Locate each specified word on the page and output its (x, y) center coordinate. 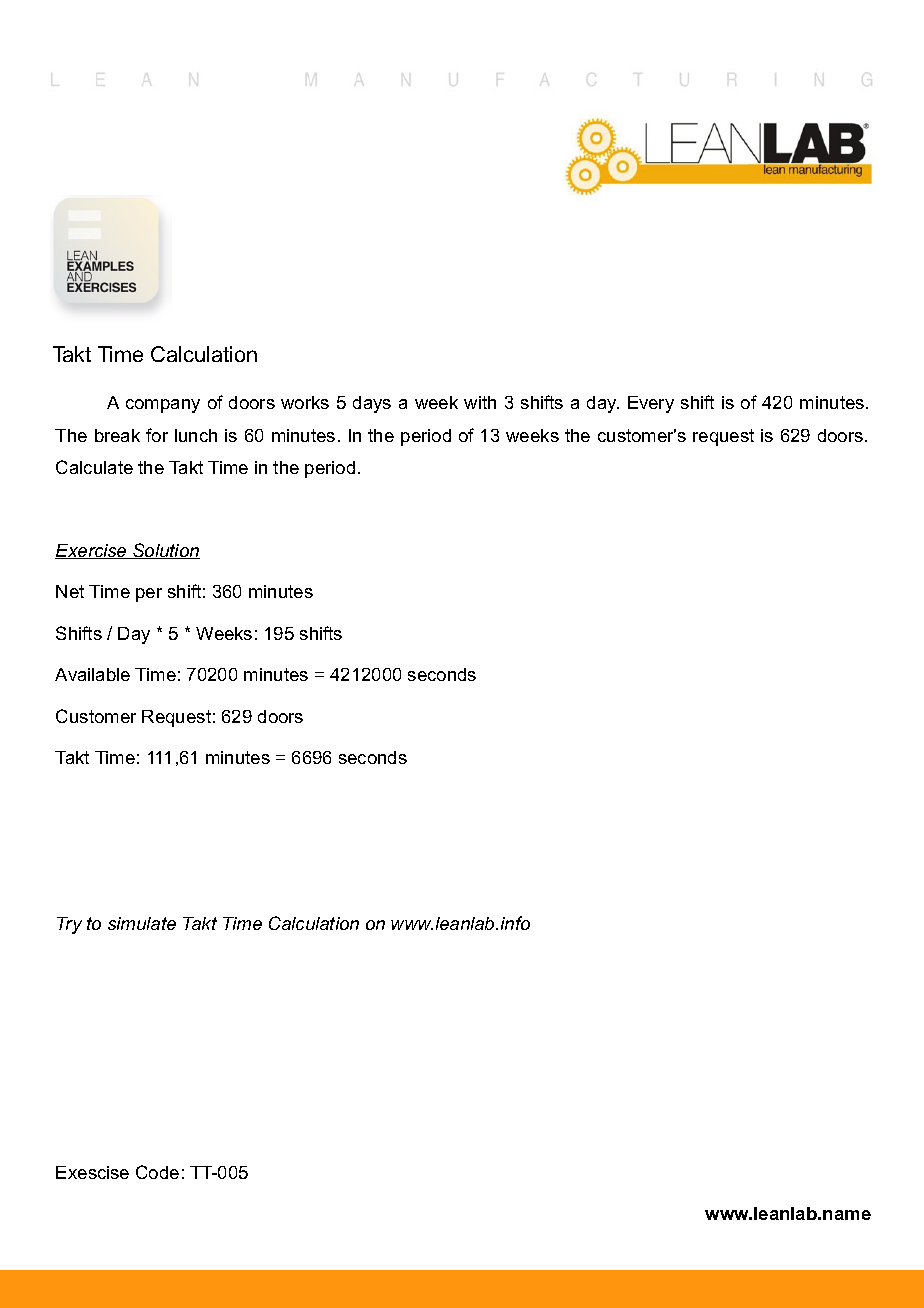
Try (69, 925)
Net (70, 591)
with (480, 402)
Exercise (92, 551)
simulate (142, 923)
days (372, 404)
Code (157, 1172)
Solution (165, 551)
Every (651, 404)
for (157, 435)
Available (92, 674)
